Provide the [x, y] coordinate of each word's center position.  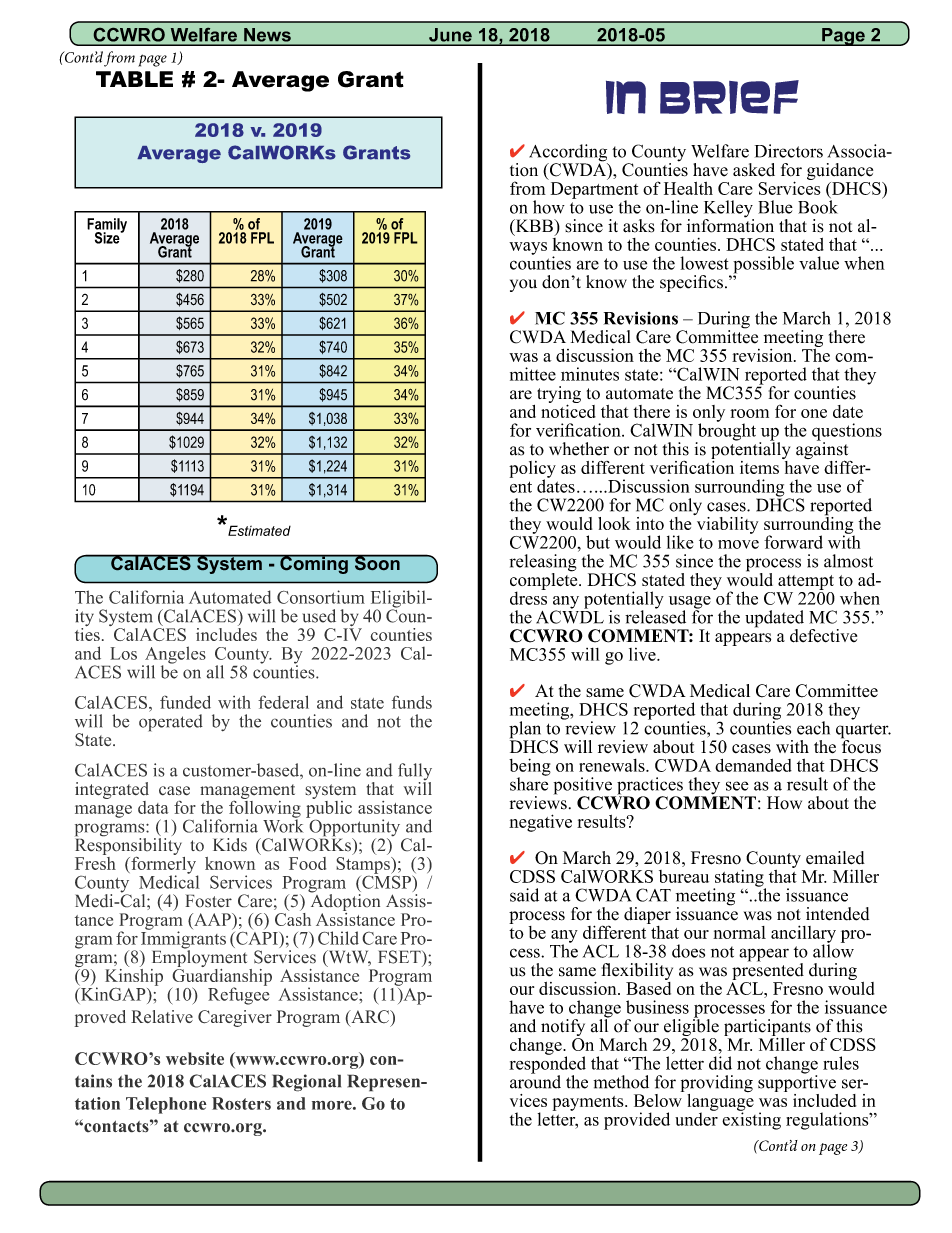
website [195, 1058]
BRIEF [729, 97]
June [450, 34]
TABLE [134, 79]
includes [226, 633]
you [523, 285]
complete [545, 581]
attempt [806, 582]
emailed [835, 858]
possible [763, 266]
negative [540, 823]
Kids [230, 845]
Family [107, 226]
